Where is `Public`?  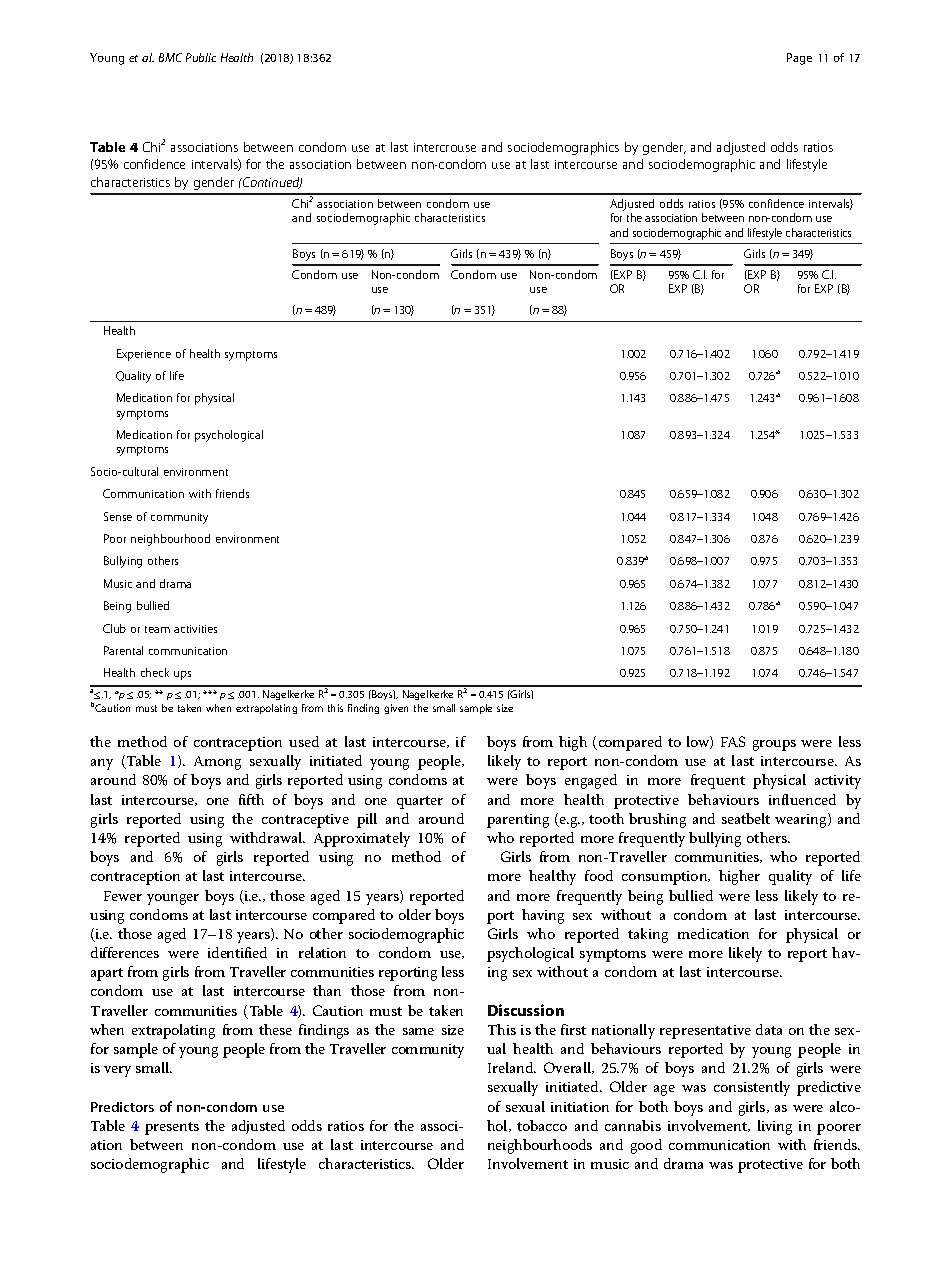 Public is located at coordinates (201, 57).
